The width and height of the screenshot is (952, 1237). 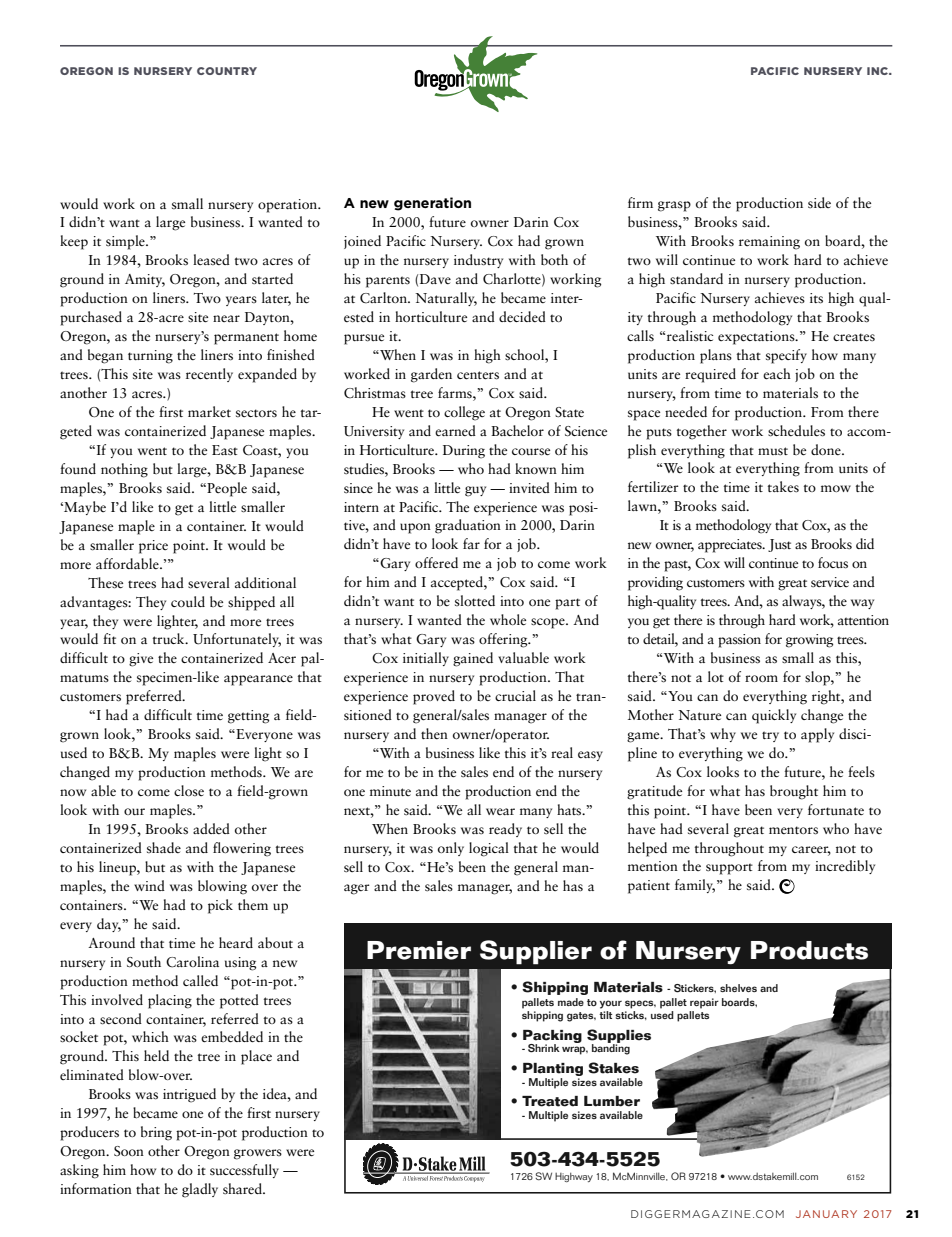 I want to click on centers, so click(x=478, y=375).
